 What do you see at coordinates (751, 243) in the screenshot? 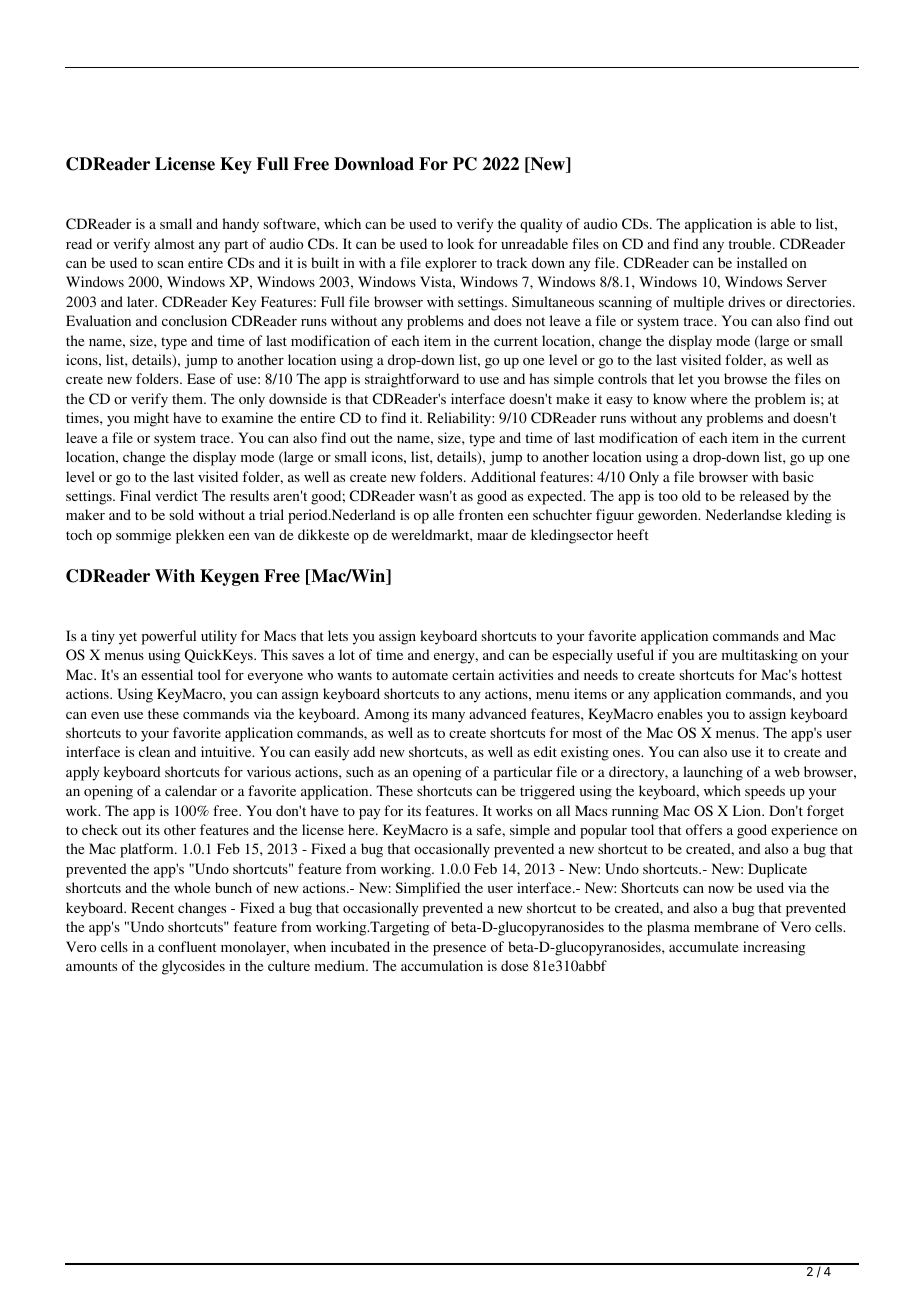
I see `trouble` at bounding box center [751, 243].
